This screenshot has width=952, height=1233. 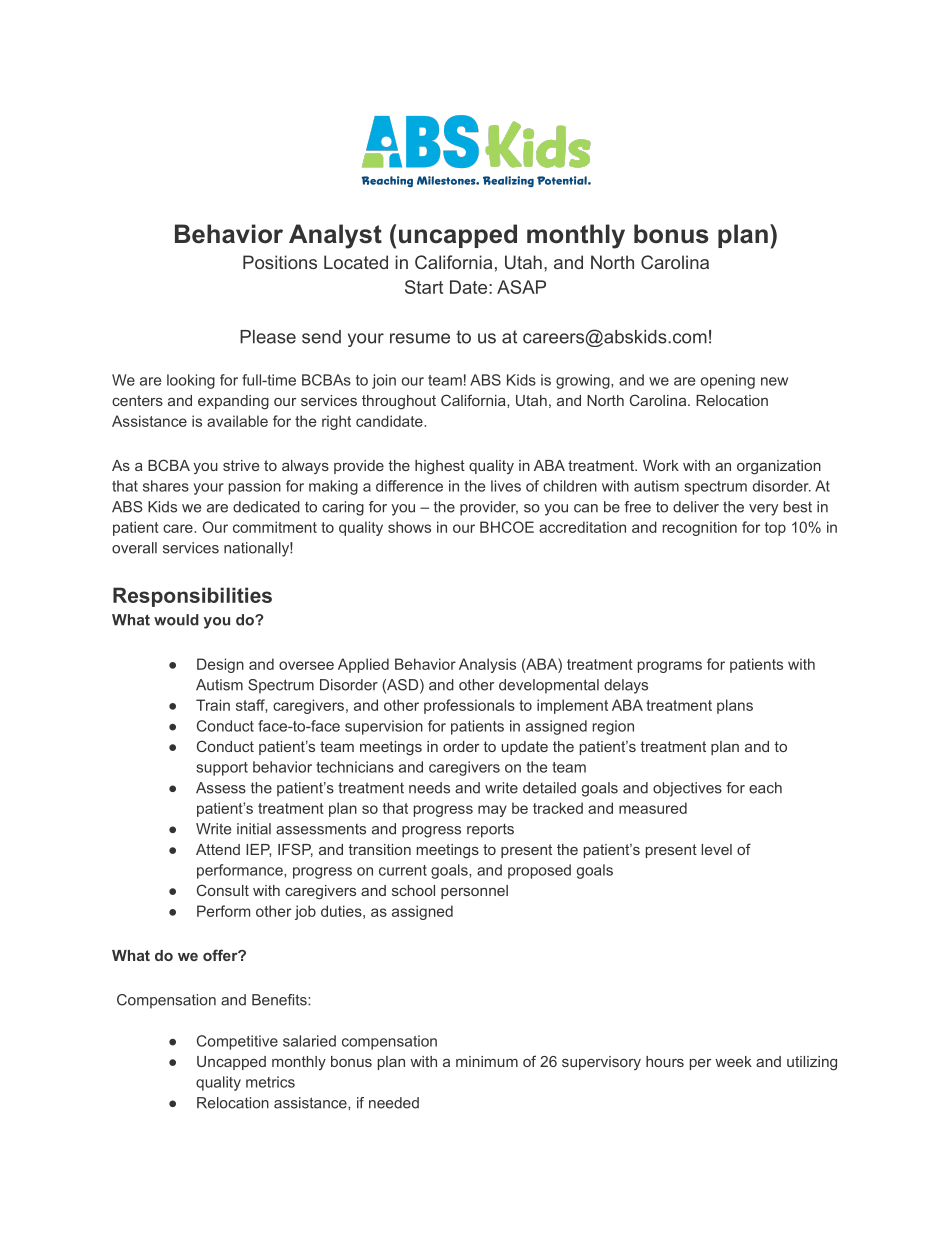 What do you see at coordinates (469, 706) in the screenshot?
I see `professionals` at bounding box center [469, 706].
